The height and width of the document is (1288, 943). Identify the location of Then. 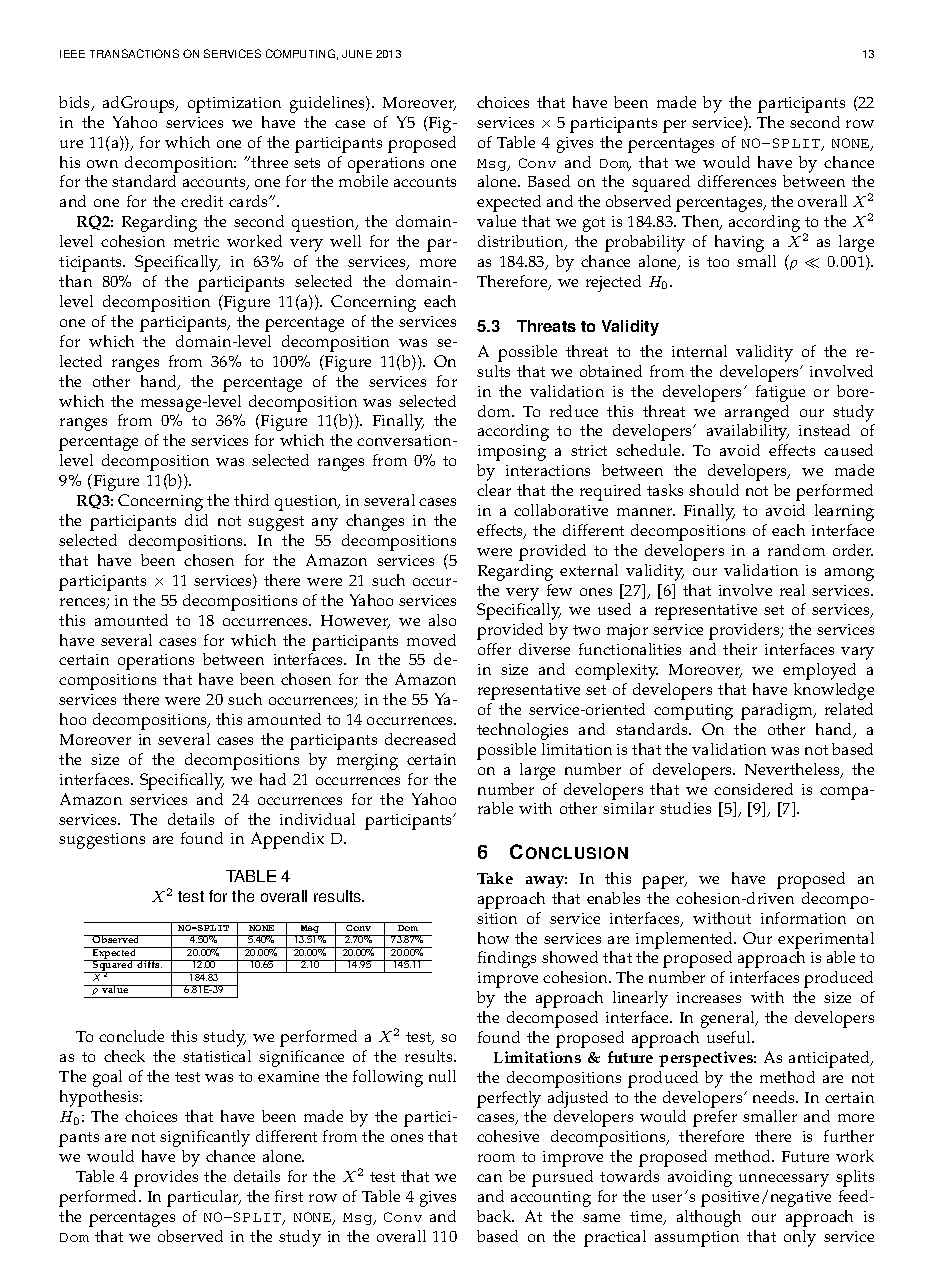
(702, 222).
